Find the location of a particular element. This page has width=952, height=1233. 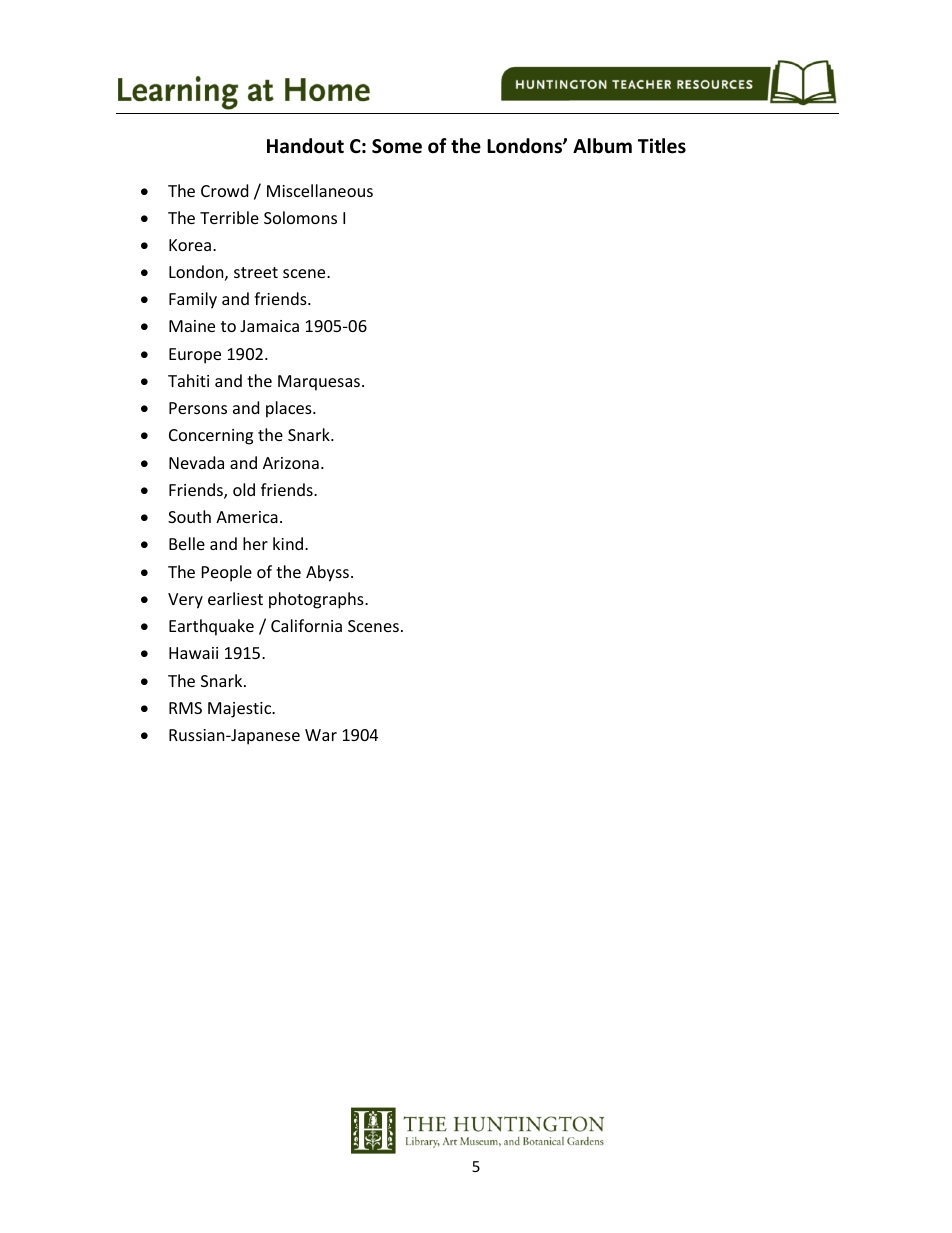

places is located at coordinates (290, 409).
